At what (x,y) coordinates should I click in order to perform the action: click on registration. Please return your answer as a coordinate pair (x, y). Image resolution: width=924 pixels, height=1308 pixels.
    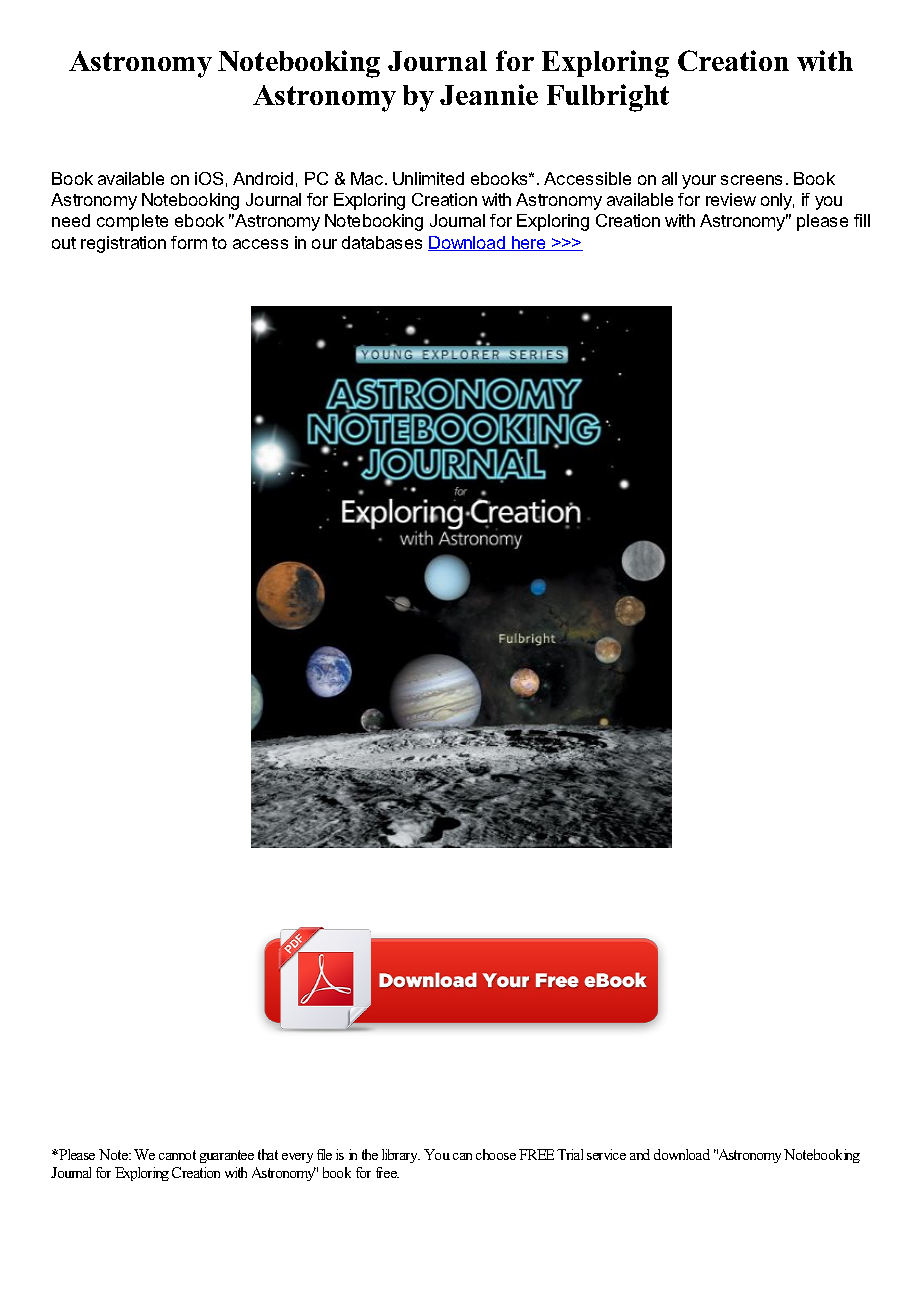
    Looking at the image, I should click on (123, 244).
